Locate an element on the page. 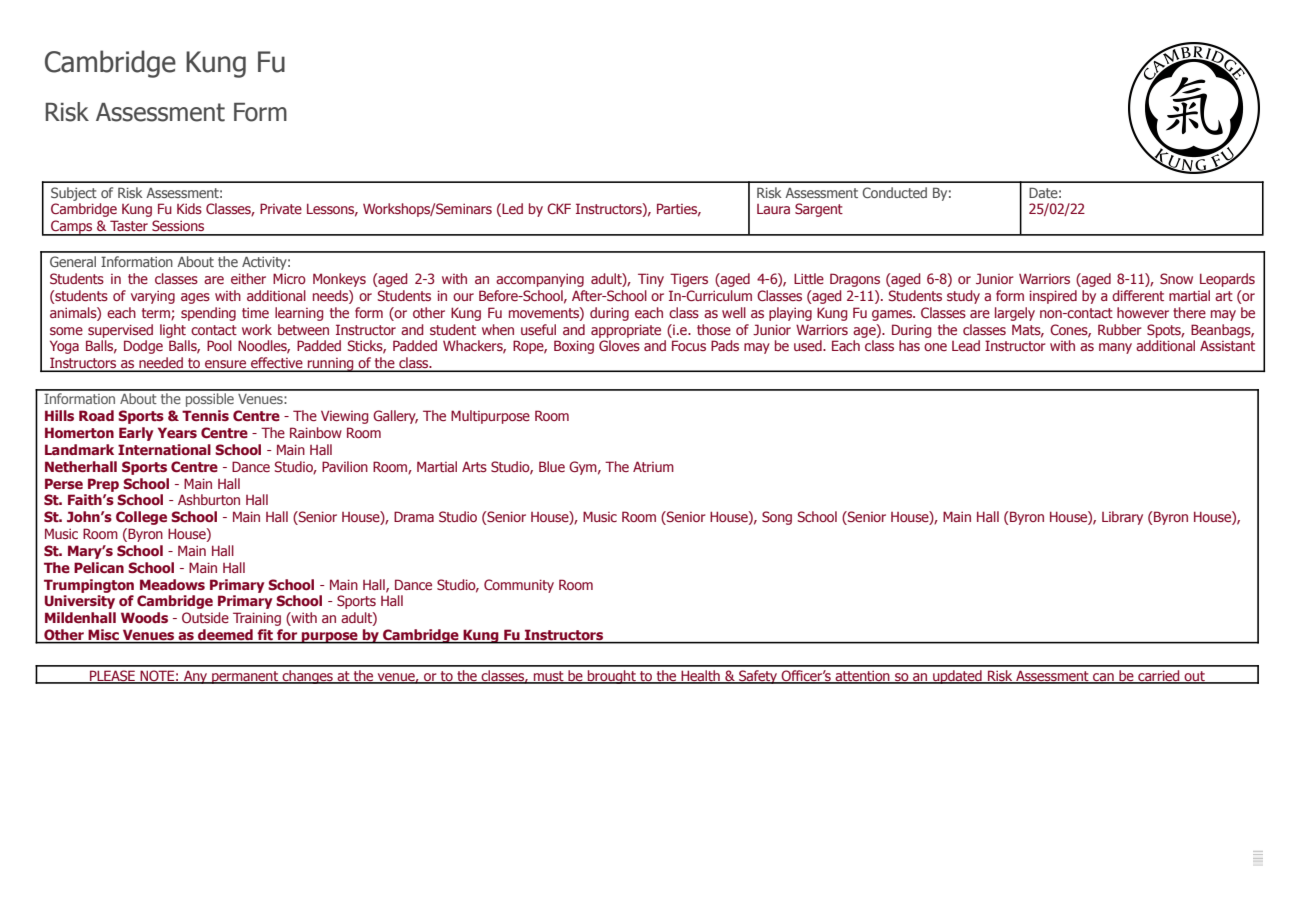  College is located at coordinates (141, 518).
